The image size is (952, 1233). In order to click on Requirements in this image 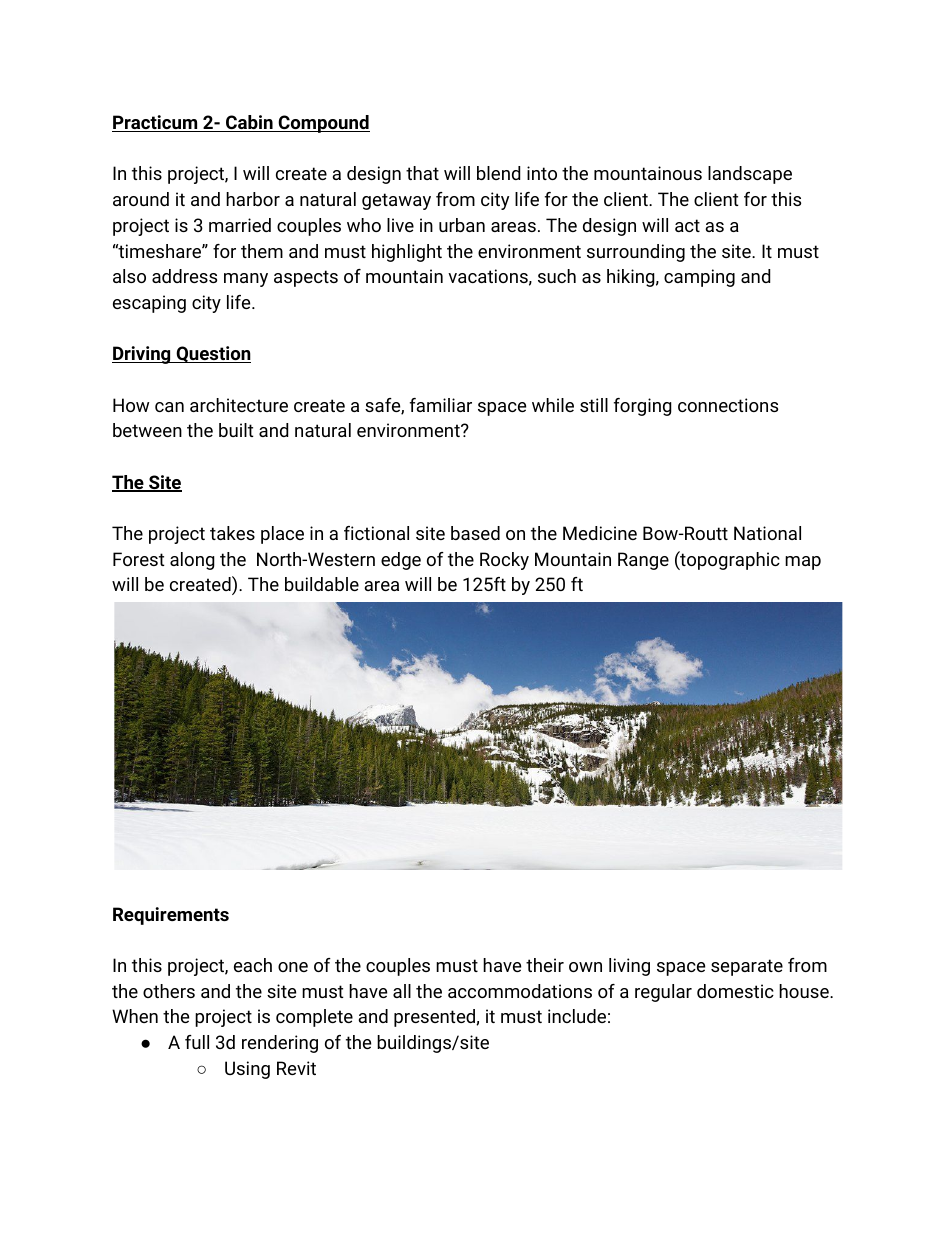, I will do `click(171, 916)`.
